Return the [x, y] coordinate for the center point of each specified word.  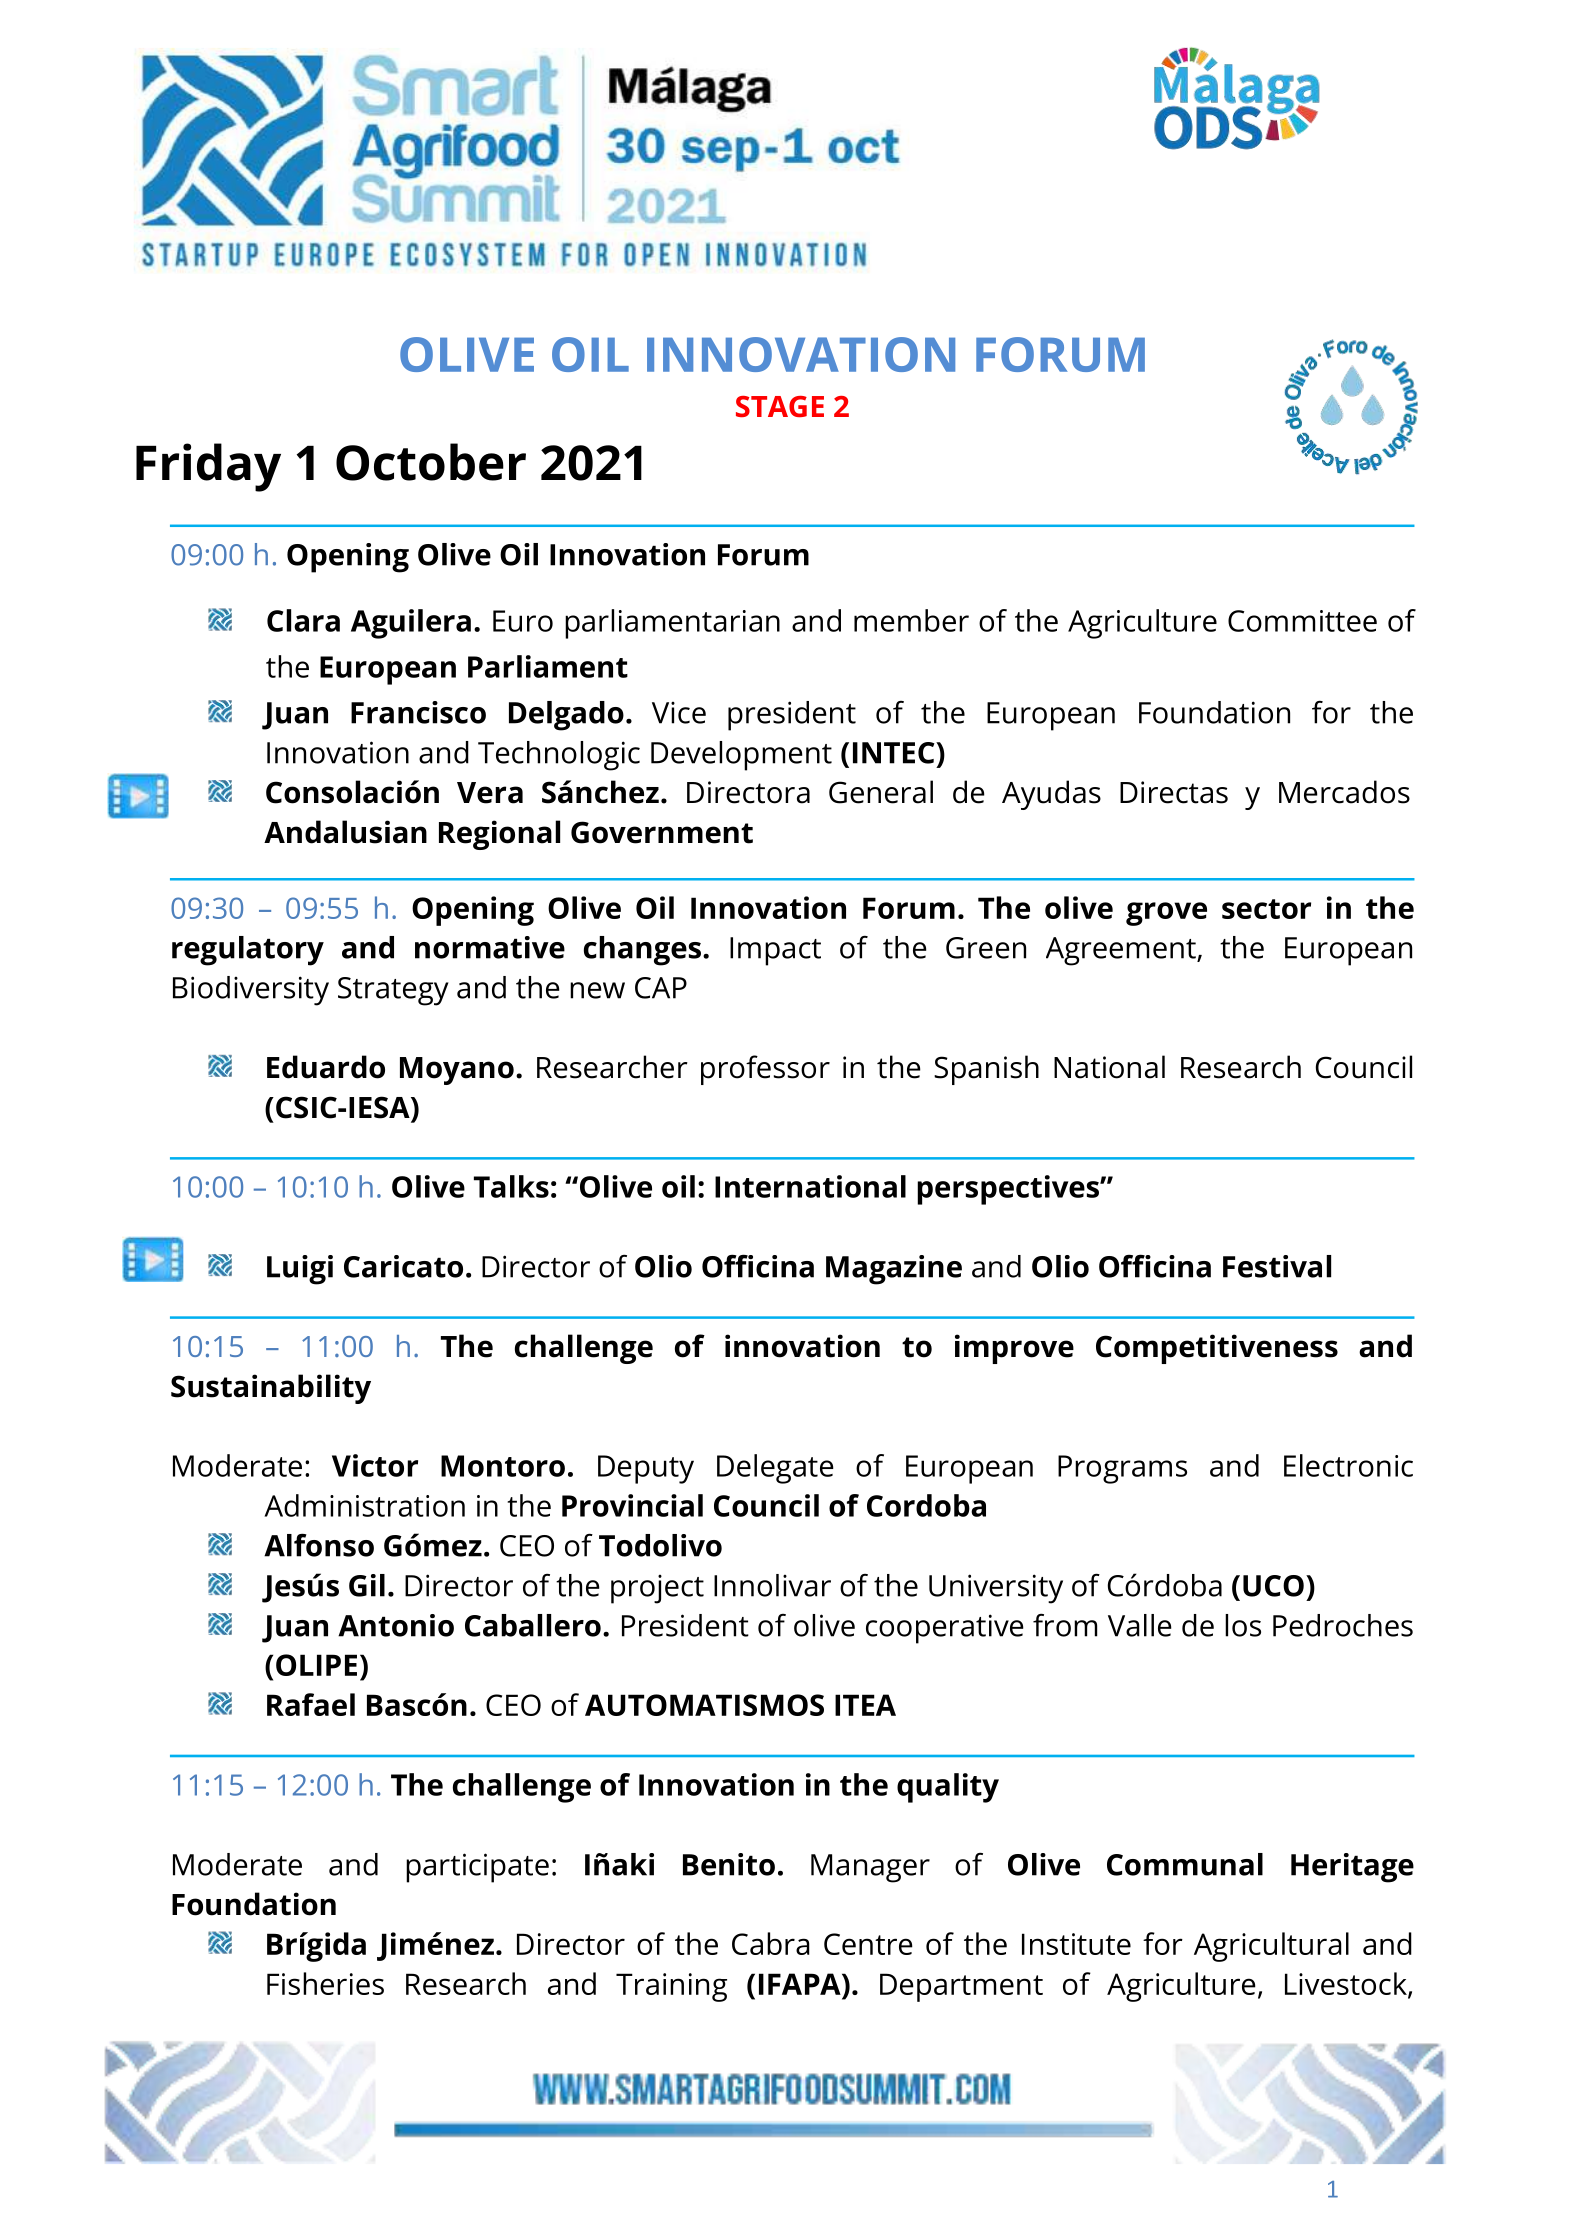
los [1243, 1625]
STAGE [780, 406]
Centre [868, 1944]
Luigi [300, 1270]
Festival [1277, 1266]
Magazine [894, 1270]
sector [1266, 909]
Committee [1302, 621]
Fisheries [325, 1983]
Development [741, 756]
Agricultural [1271, 1947]
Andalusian [345, 832]
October [431, 462]
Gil [367, 1585]
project [657, 1589]
